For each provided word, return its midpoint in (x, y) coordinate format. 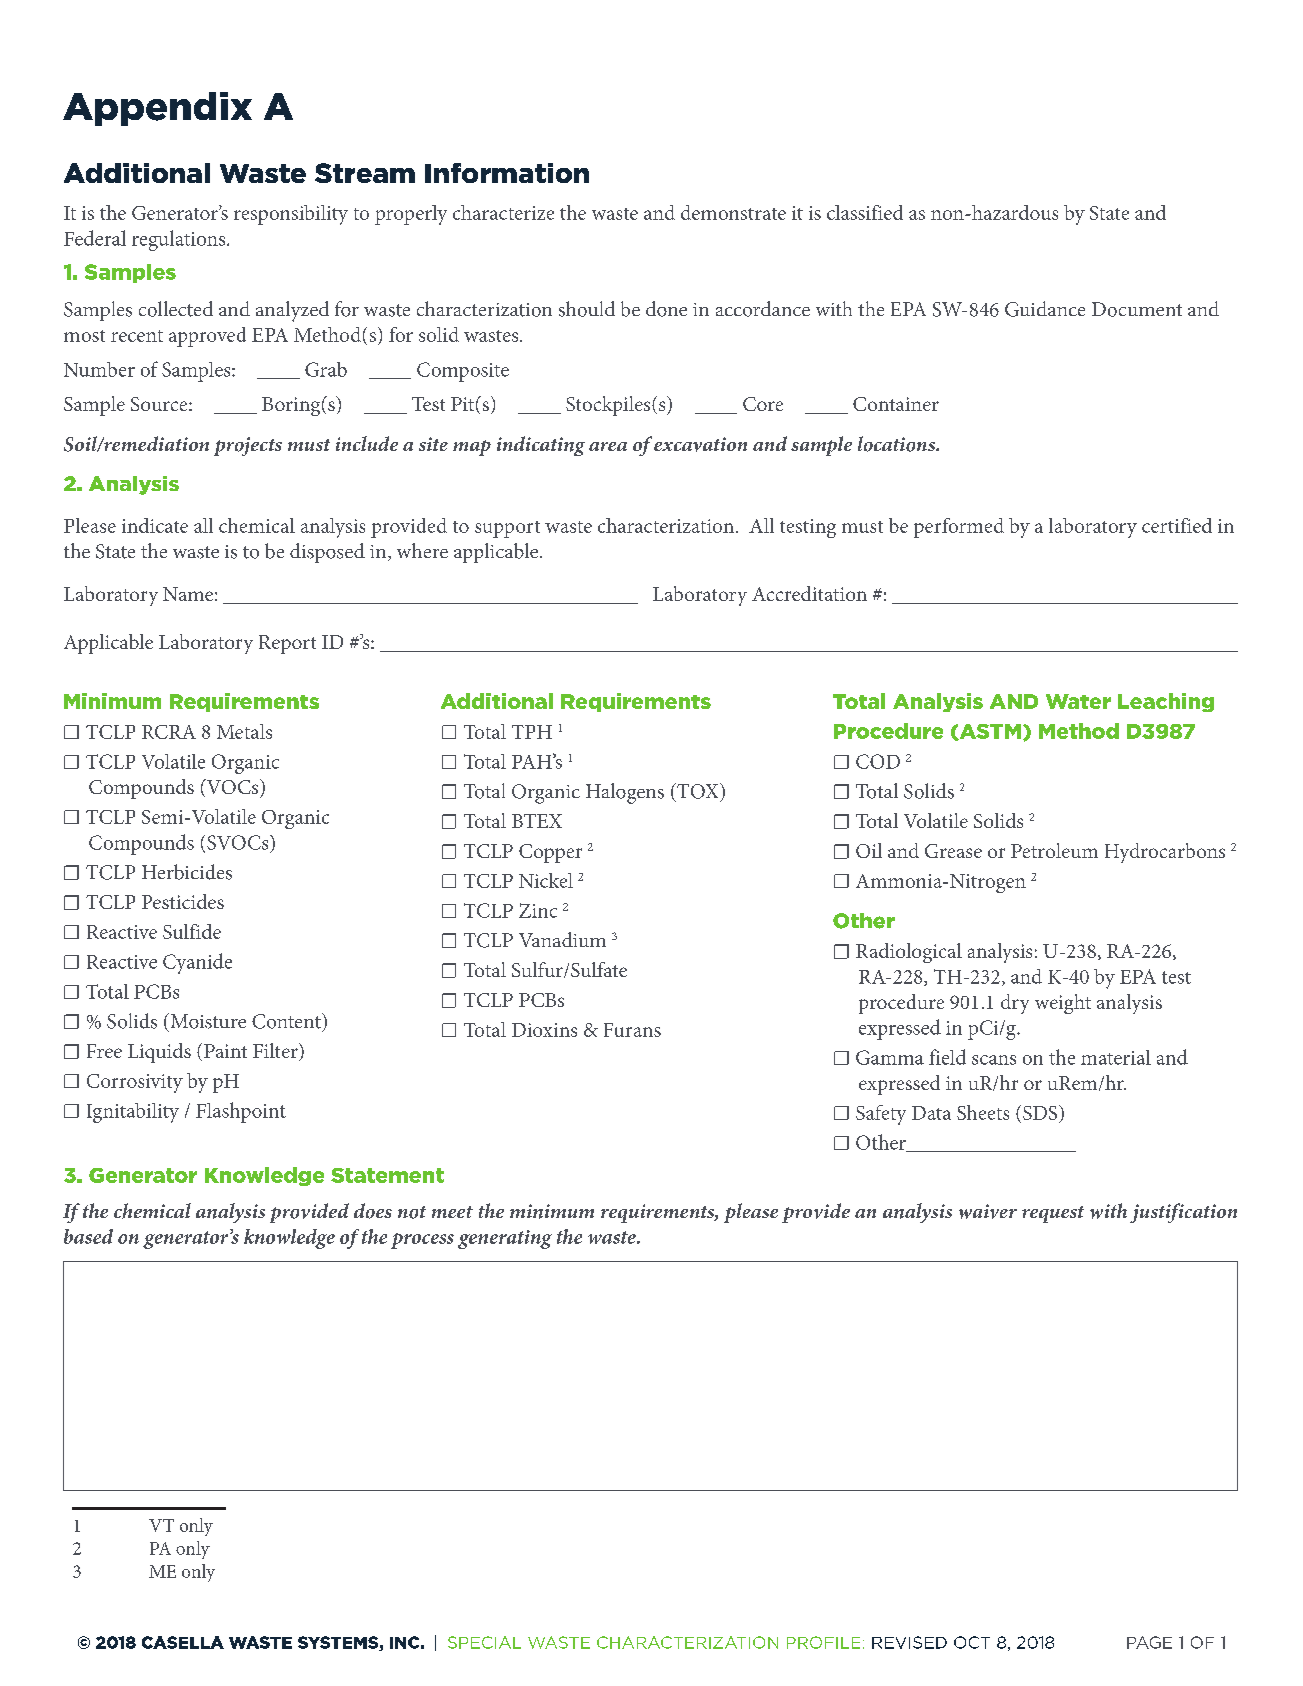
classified (865, 212)
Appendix (157, 109)
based (88, 1236)
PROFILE (823, 1642)
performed (959, 528)
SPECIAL (484, 1642)
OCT (972, 1642)
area (608, 446)
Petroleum (1054, 850)
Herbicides (187, 872)
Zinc (538, 910)
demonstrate (733, 212)
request (1053, 1214)
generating (505, 1239)
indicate (155, 525)
